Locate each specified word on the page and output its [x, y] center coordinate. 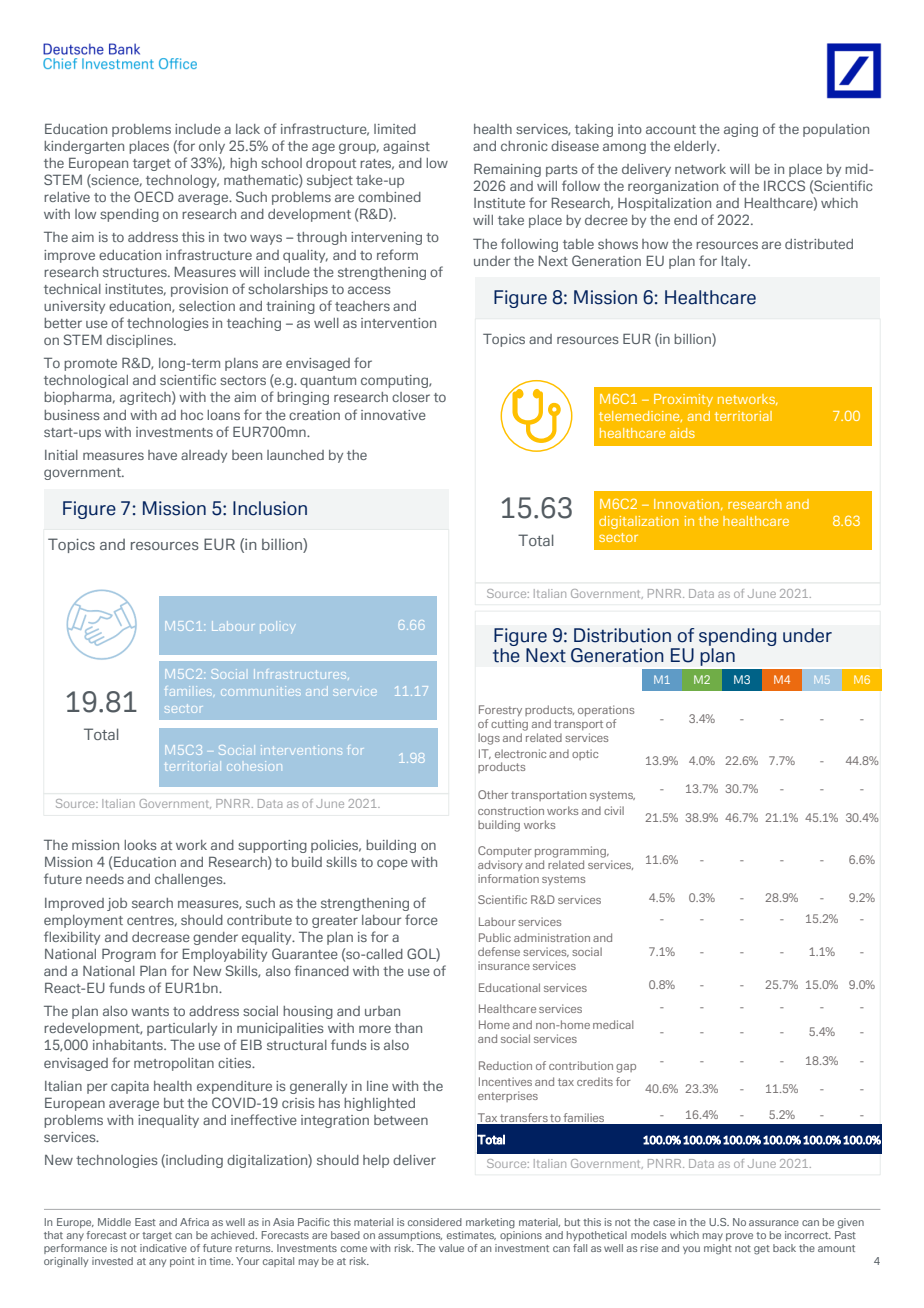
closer [411, 397]
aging [741, 130]
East [145, 1222]
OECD [154, 196]
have [162, 455]
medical [613, 1024]
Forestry [500, 710]
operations [606, 710]
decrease [161, 937]
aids [682, 433]
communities [260, 691]
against [406, 147]
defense [499, 951]
